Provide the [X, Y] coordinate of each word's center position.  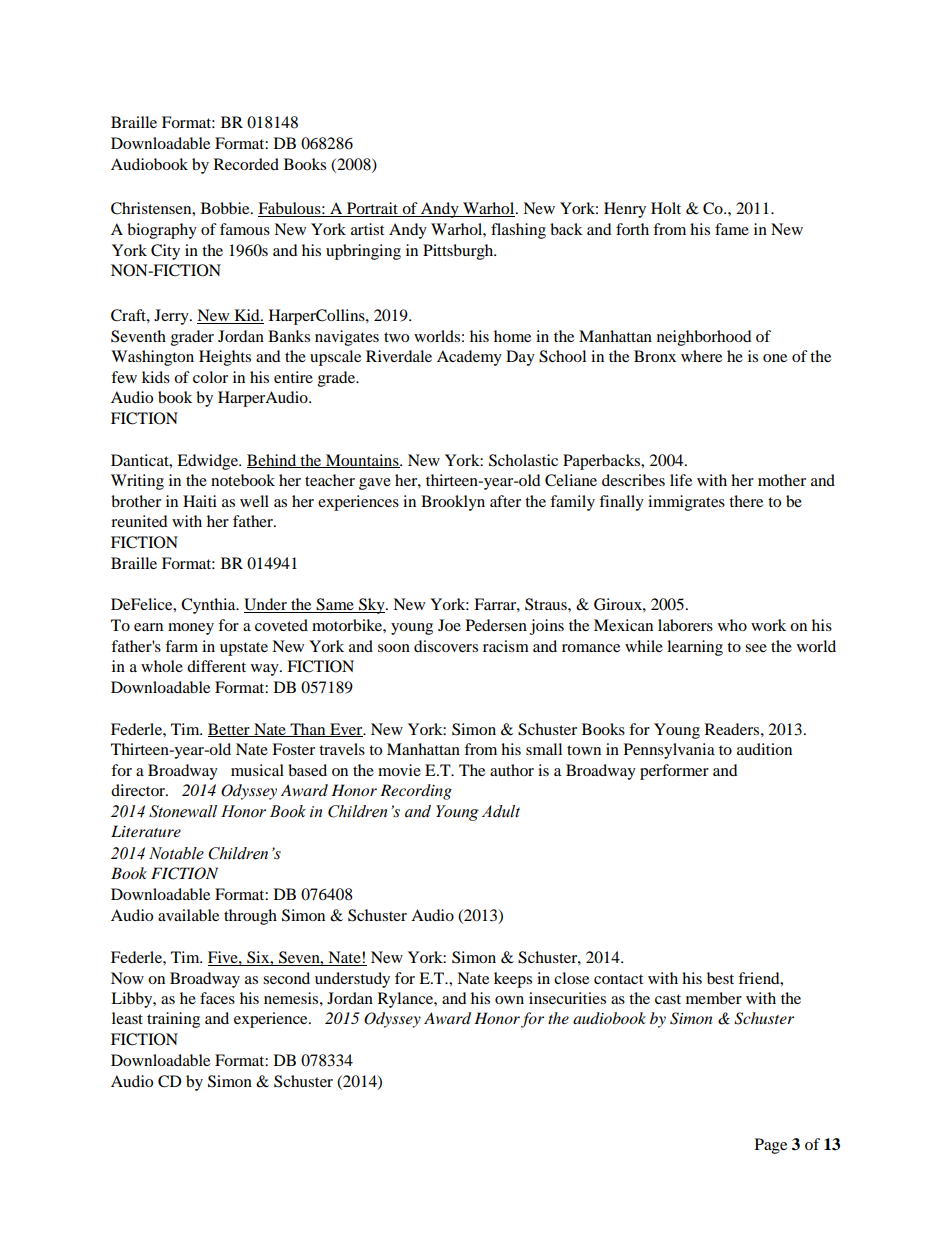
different [216, 666]
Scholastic [523, 460]
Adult [501, 811]
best [720, 978]
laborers [685, 625]
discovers [446, 646]
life [681, 480]
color [210, 377]
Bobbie [226, 208]
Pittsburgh [459, 252]
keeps [513, 980]
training [173, 1020]
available [188, 915]
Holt [666, 208]
